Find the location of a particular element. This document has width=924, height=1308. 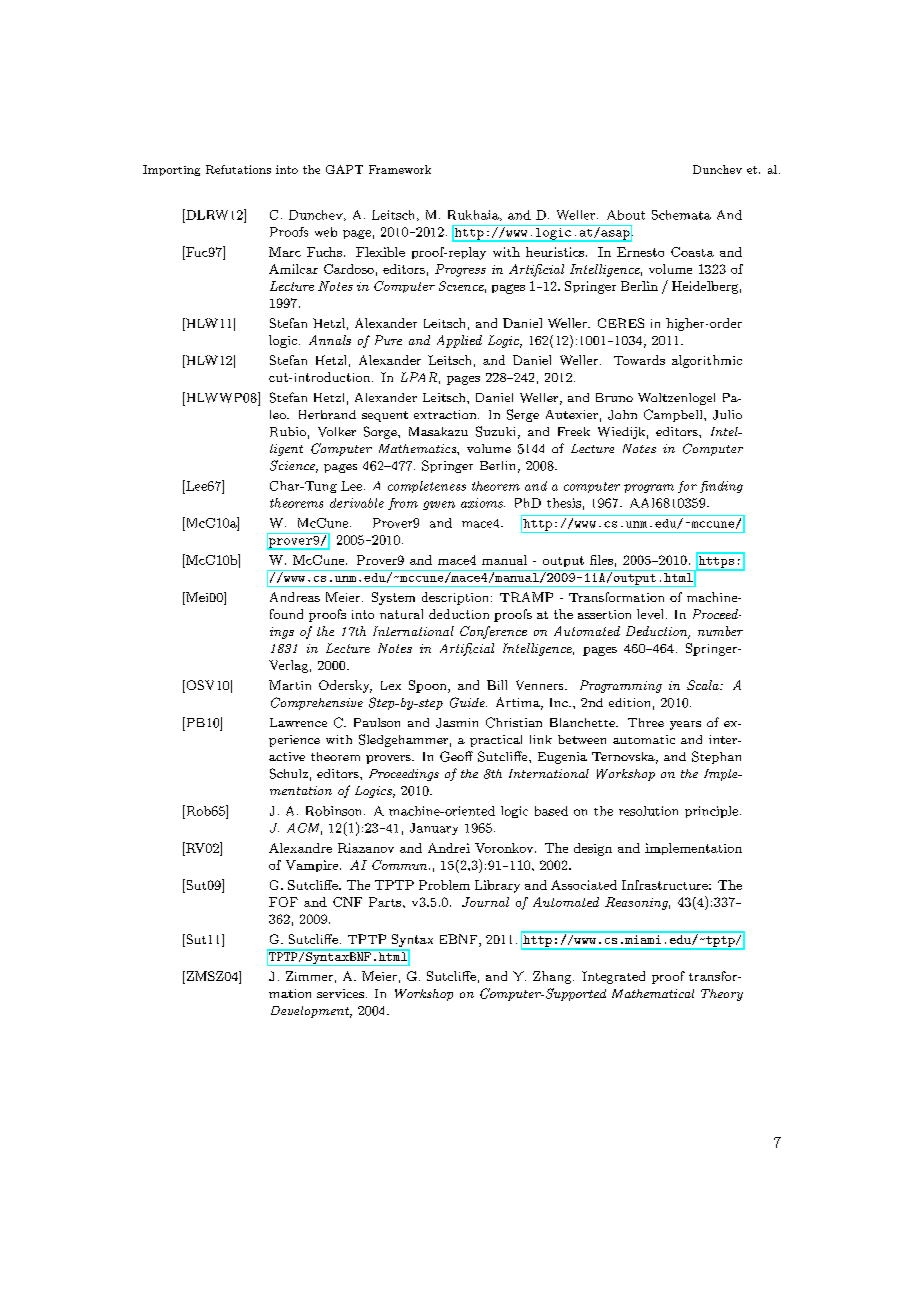

Schemata is located at coordinates (681, 215).
